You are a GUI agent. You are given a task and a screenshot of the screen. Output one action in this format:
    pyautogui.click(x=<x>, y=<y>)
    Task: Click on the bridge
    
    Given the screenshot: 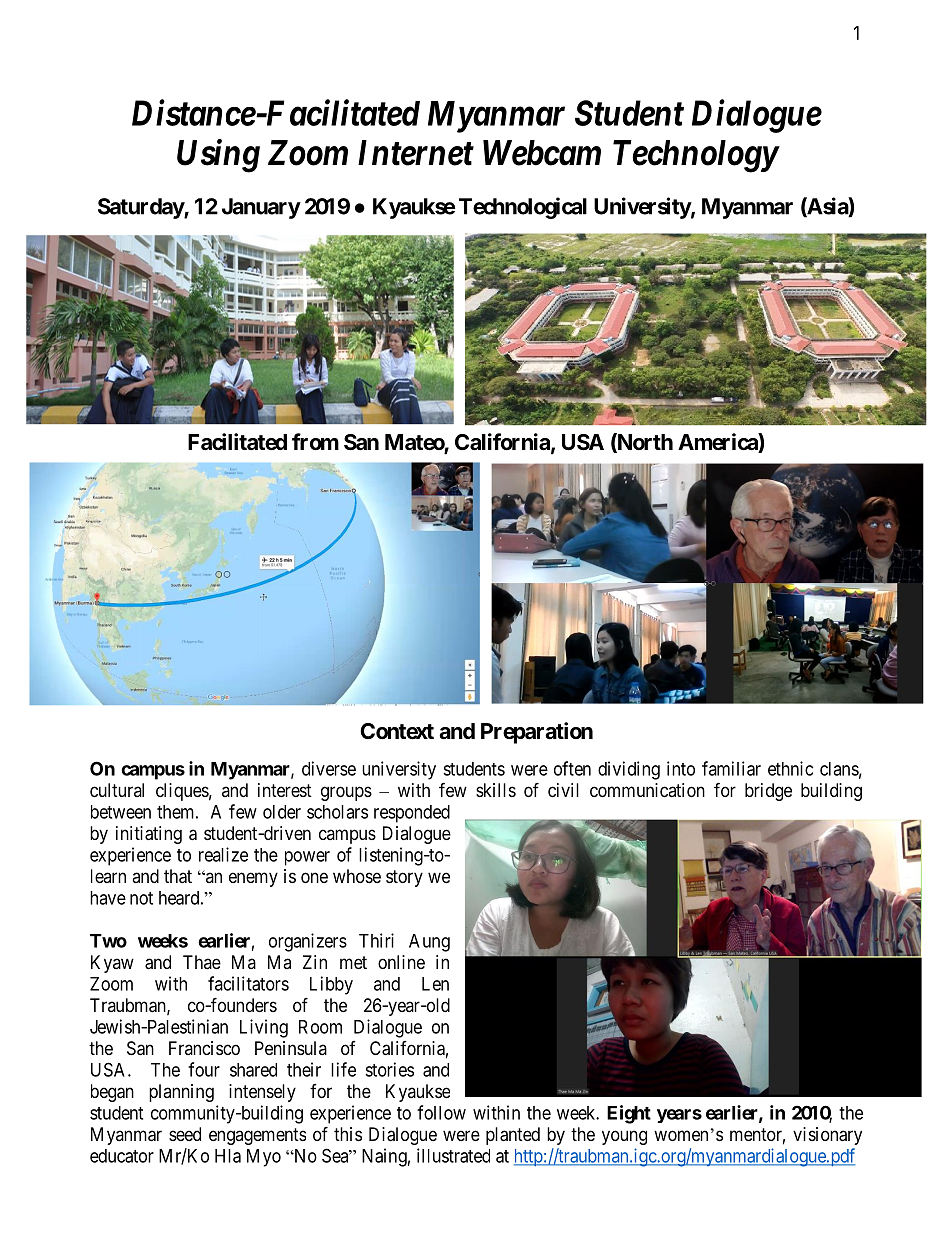 What is the action you would take?
    pyautogui.click(x=768, y=792)
